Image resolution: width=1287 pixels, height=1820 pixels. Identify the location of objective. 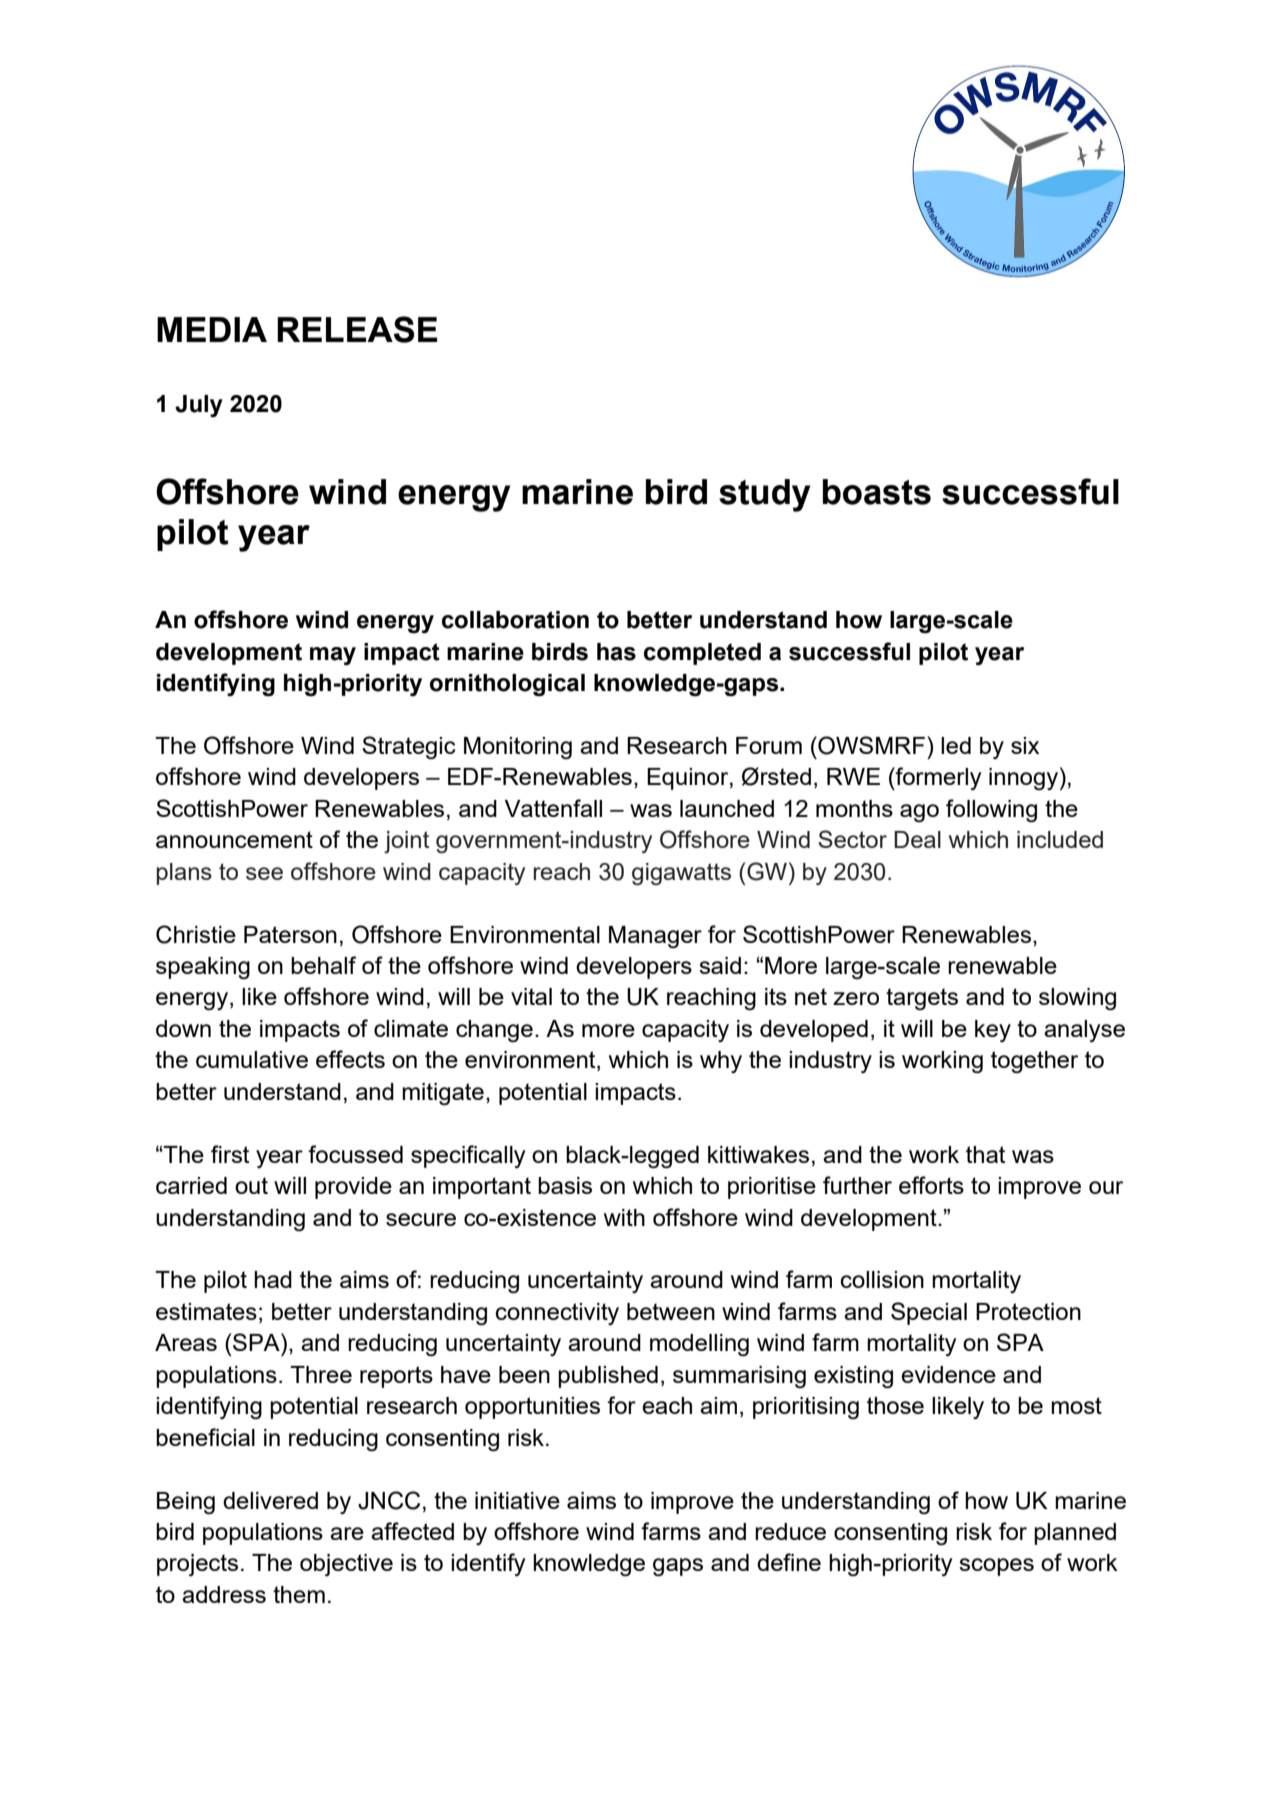
(346, 1565).
